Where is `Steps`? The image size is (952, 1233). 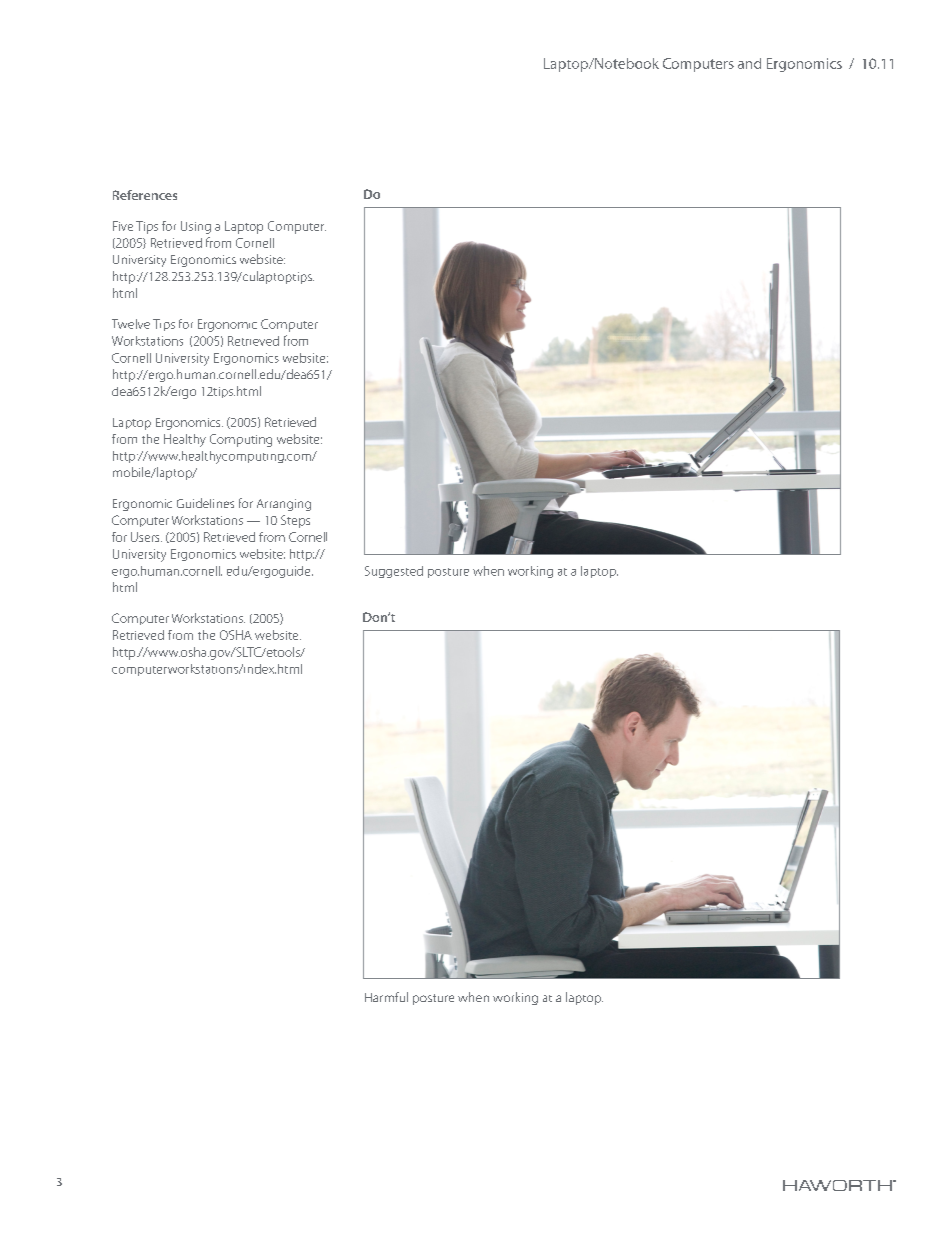
Steps is located at coordinates (295, 521).
